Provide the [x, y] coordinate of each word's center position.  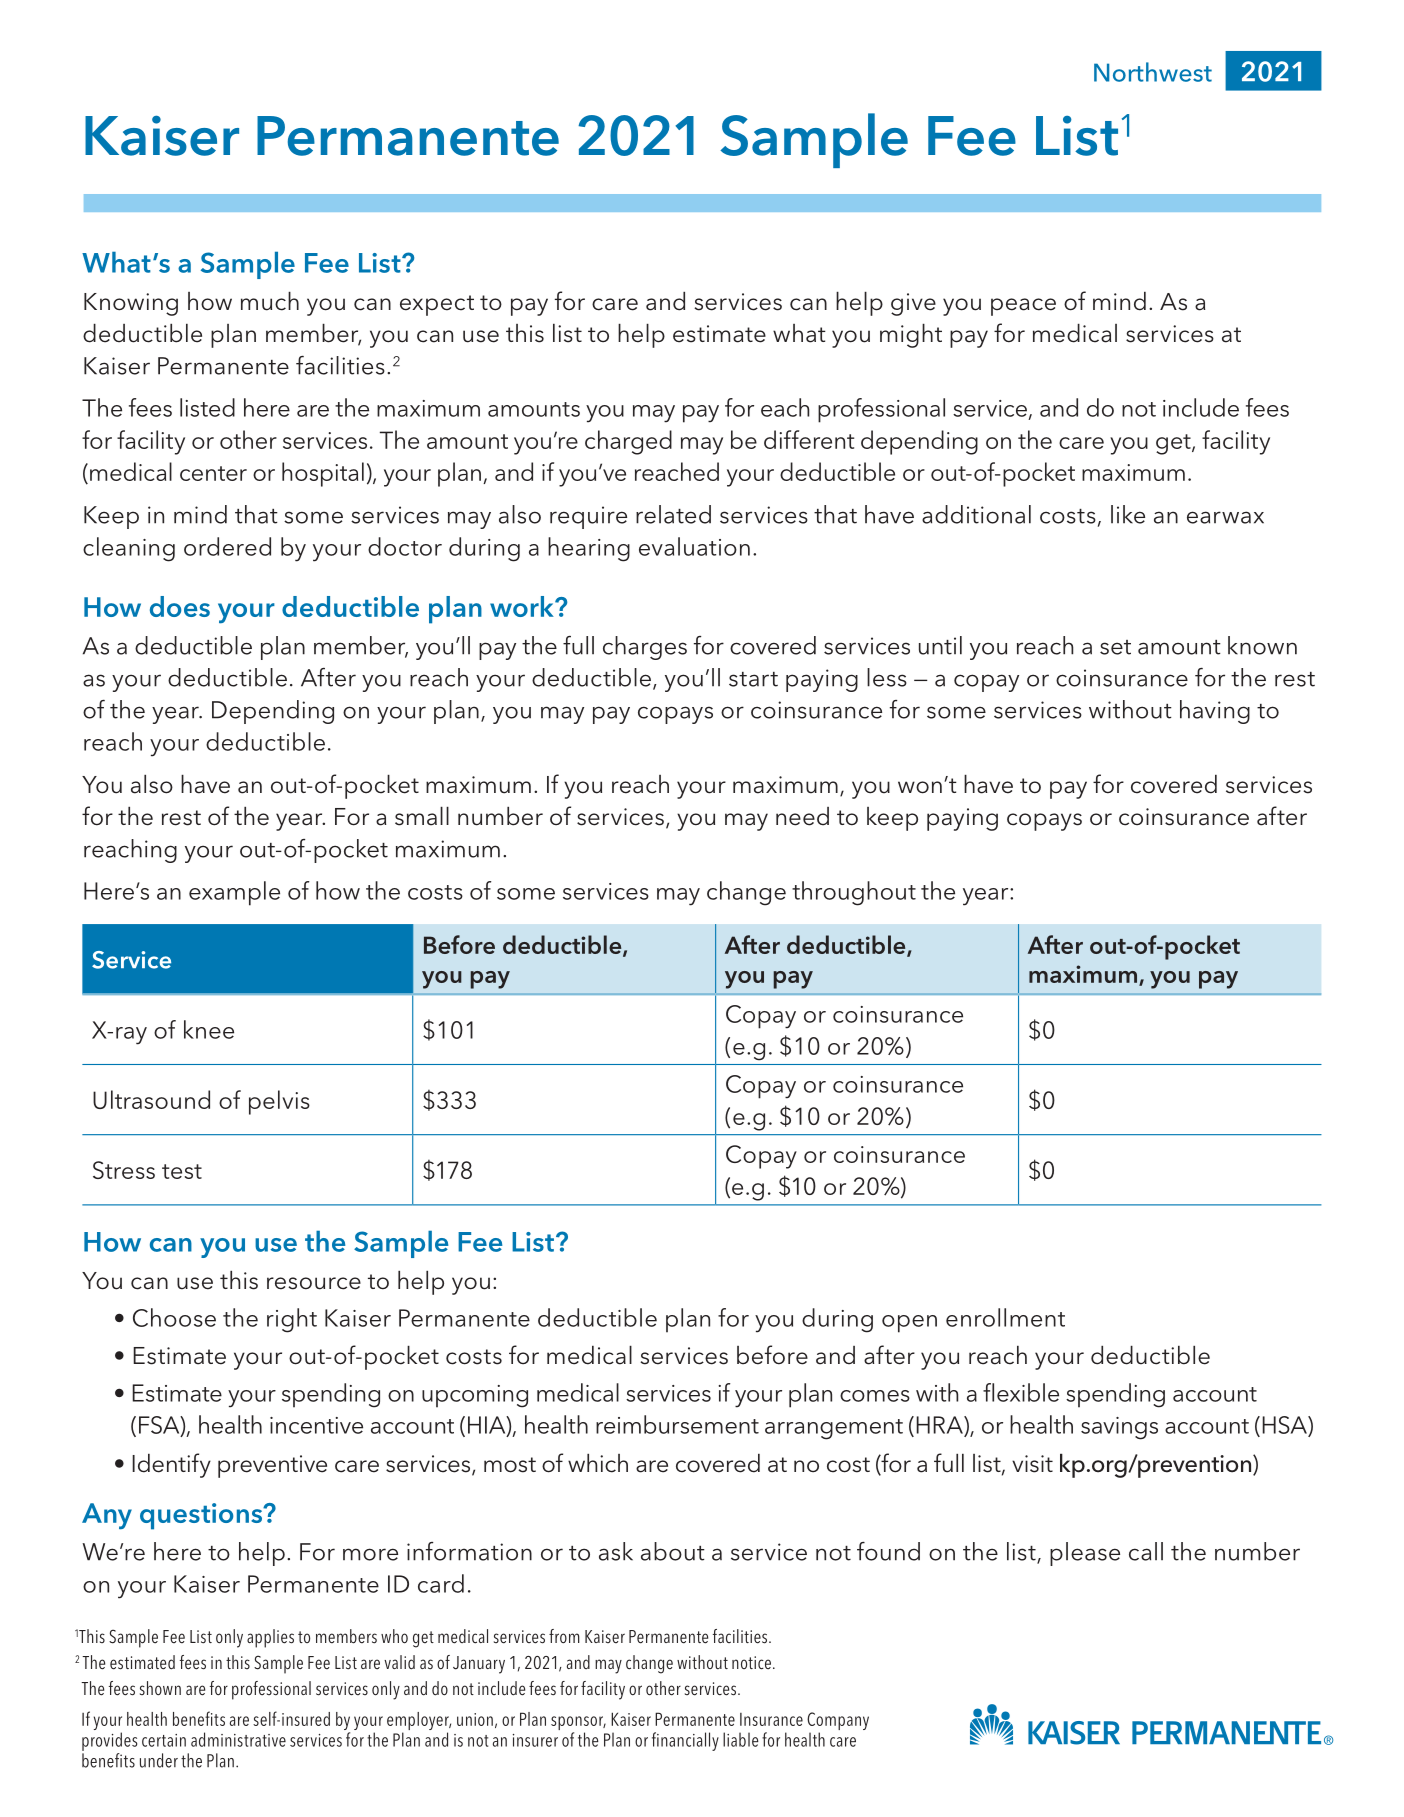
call [1146, 1551]
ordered [227, 546]
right [292, 1320]
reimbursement [677, 1424]
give [913, 304]
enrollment [1005, 1317]
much [270, 301]
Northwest [1153, 72]
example [234, 893]
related [673, 514]
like [1128, 514]
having [1215, 712]
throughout [854, 893]
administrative [238, 1739]
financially [685, 1741]
